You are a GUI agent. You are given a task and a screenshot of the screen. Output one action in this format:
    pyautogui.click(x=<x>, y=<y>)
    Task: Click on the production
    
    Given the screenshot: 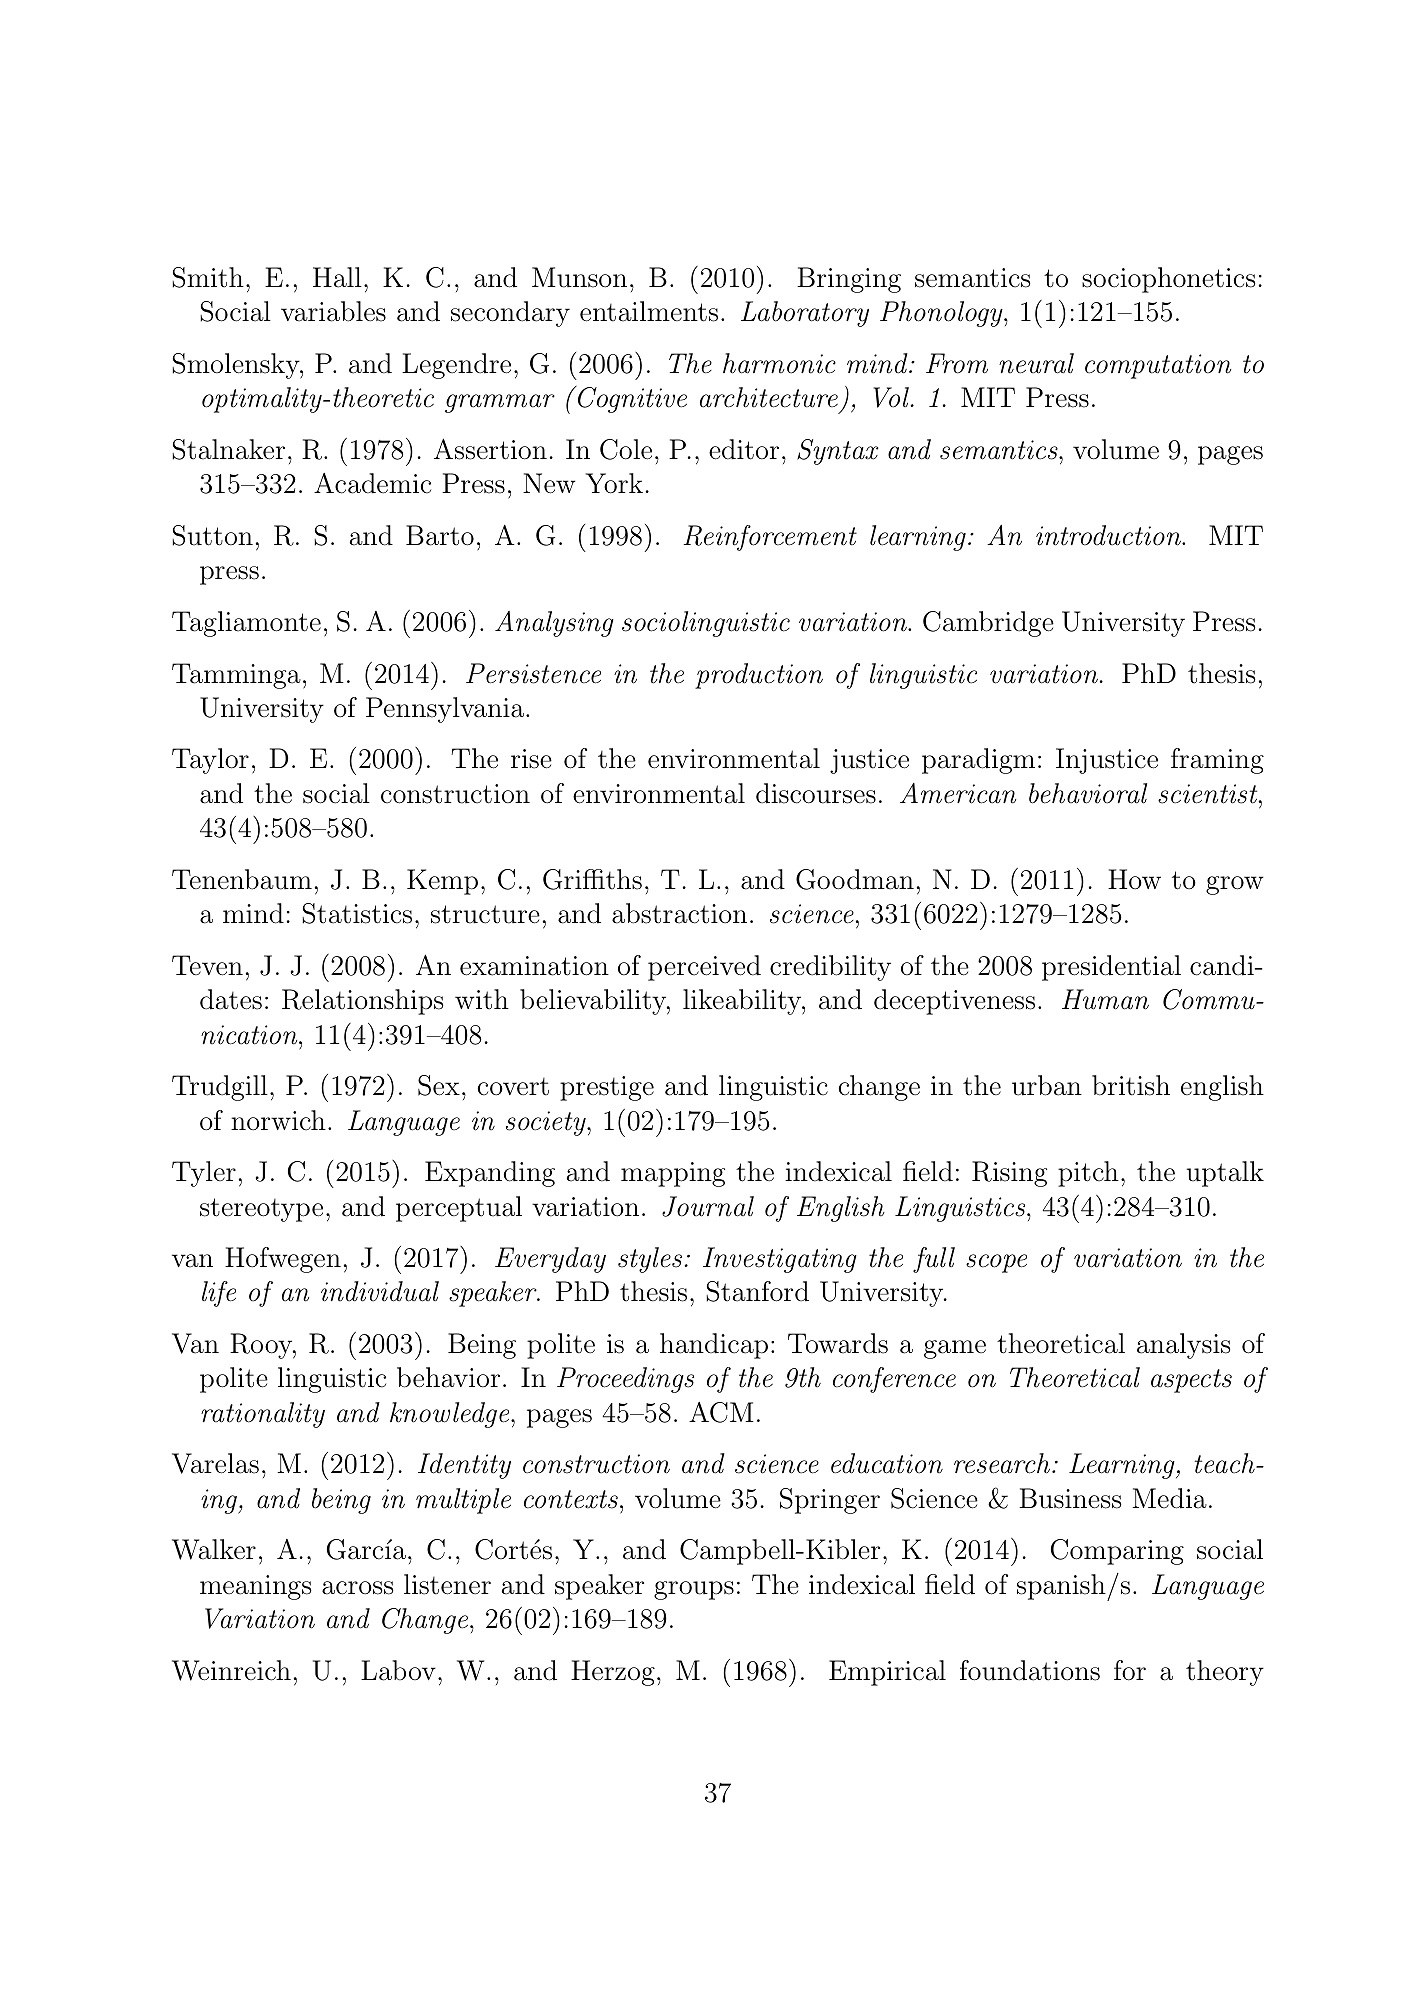 What is the action you would take?
    pyautogui.click(x=759, y=676)
